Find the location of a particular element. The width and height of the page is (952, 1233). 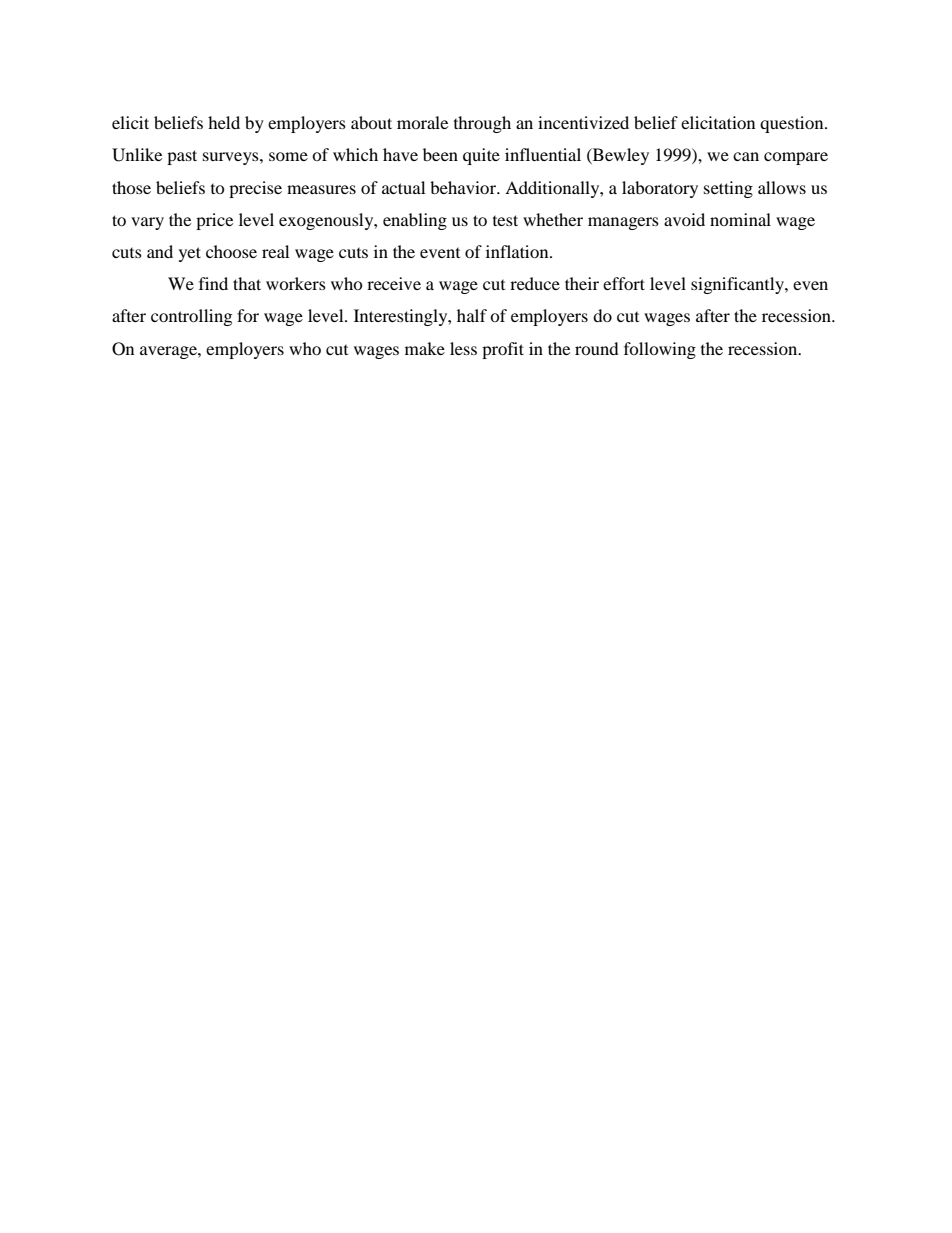

receive is located at coordinates (394, 283).
